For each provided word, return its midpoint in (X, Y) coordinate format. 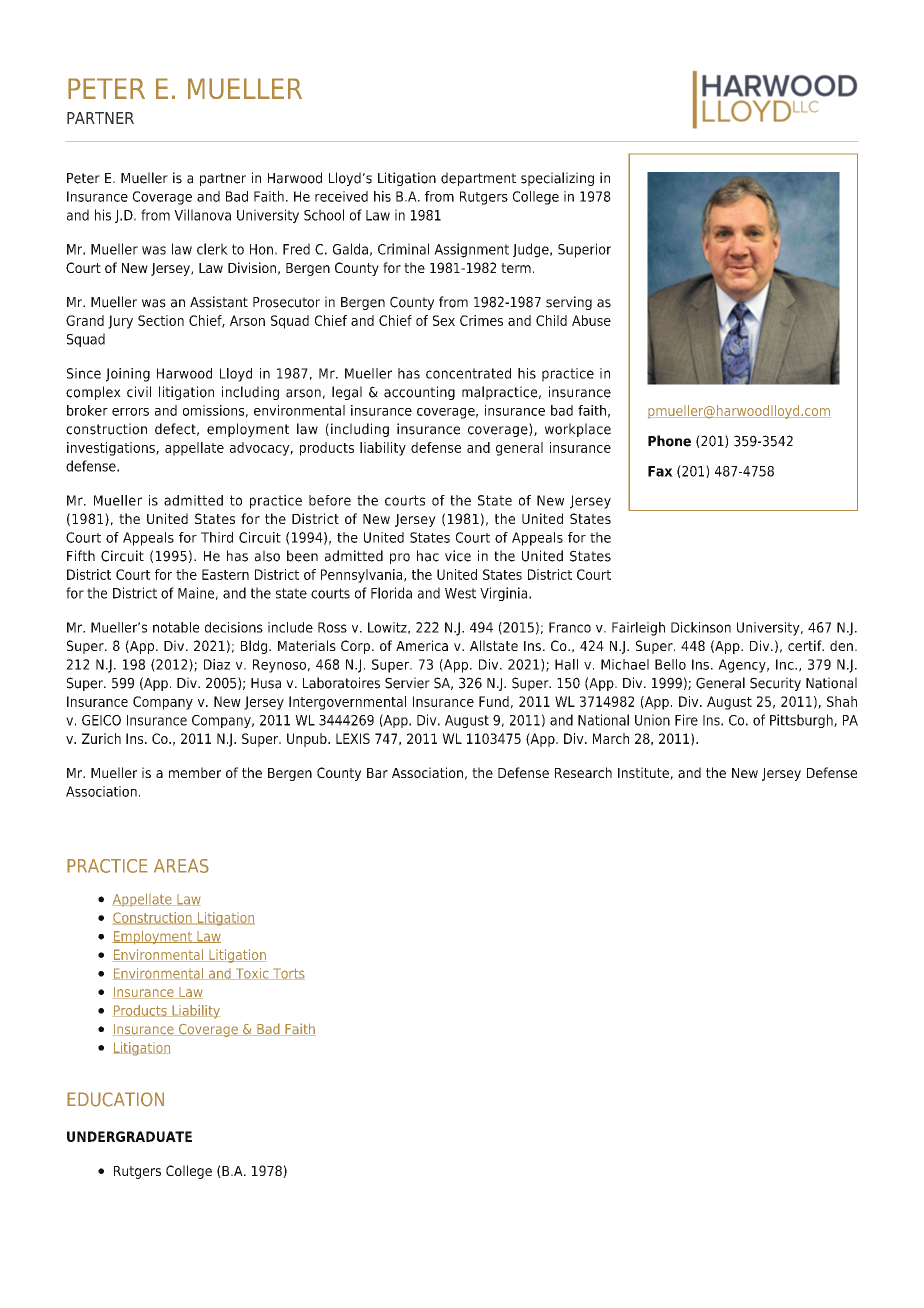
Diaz (217, 664)
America (422, 645)
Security (775, 684)
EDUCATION (115, 1099)
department (478, 179)
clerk (212, 249)
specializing (557, 179)
